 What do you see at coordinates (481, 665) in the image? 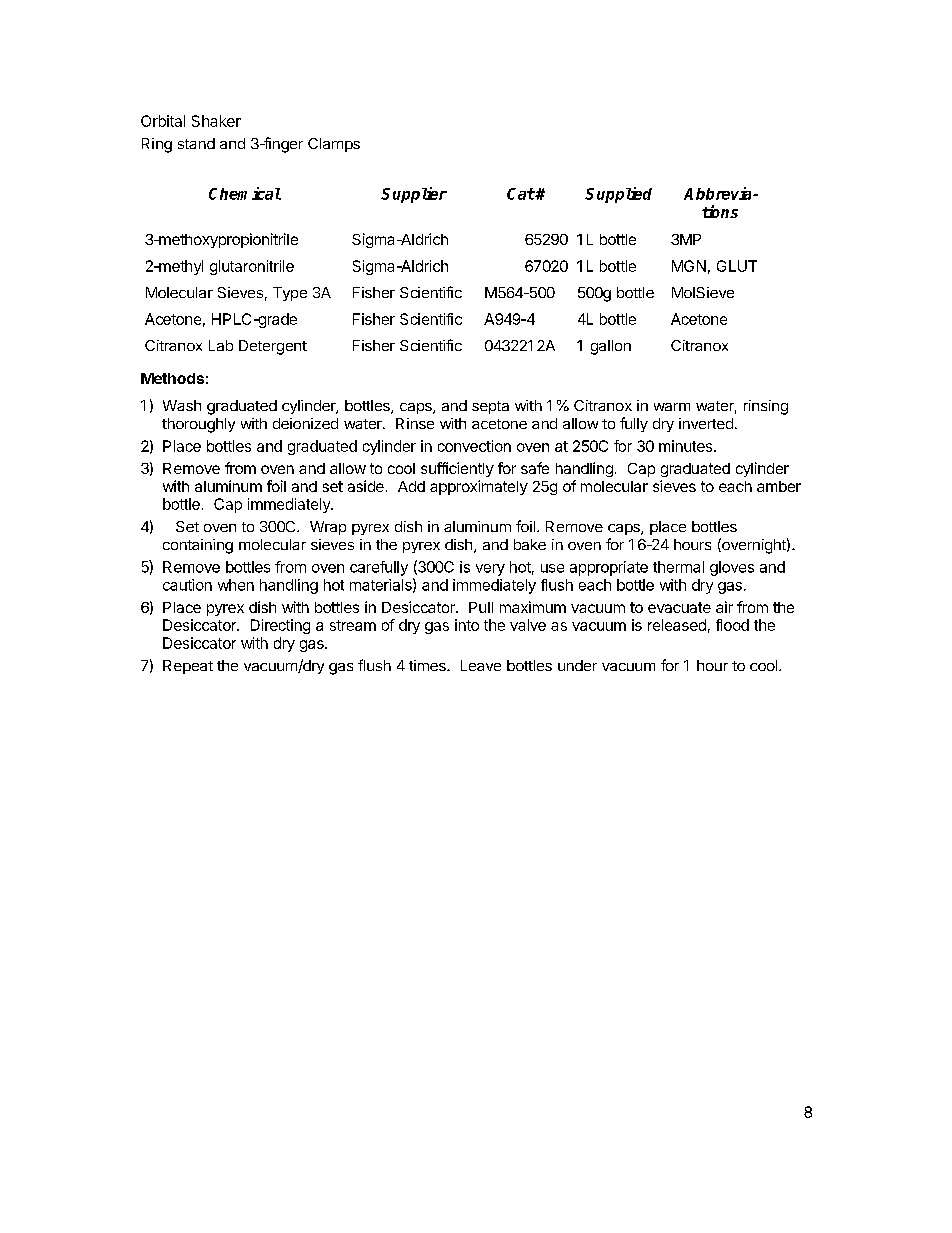
I see `Leave` at bounding box center [481, 665].
